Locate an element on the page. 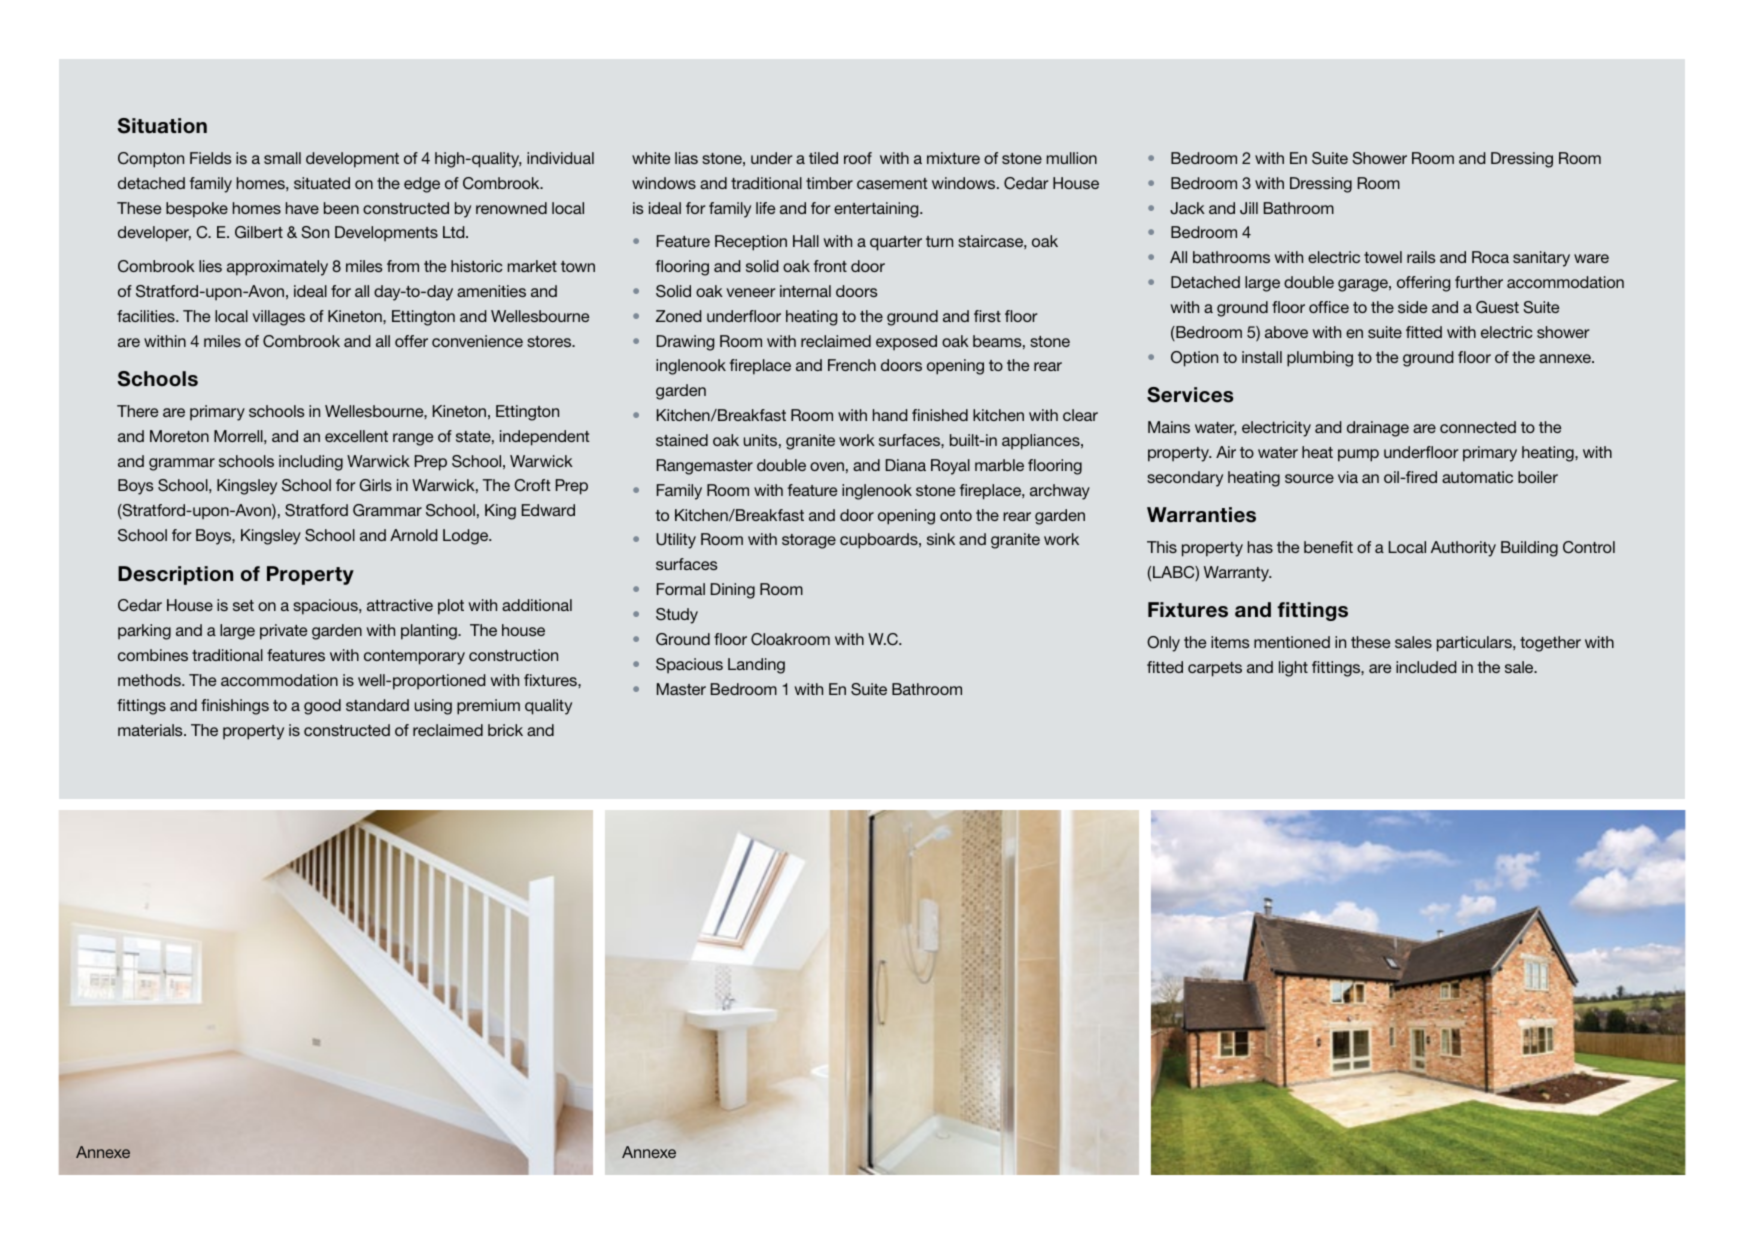 This page has width=1744, height=1233. included is located at coordinates (1426, 667).
